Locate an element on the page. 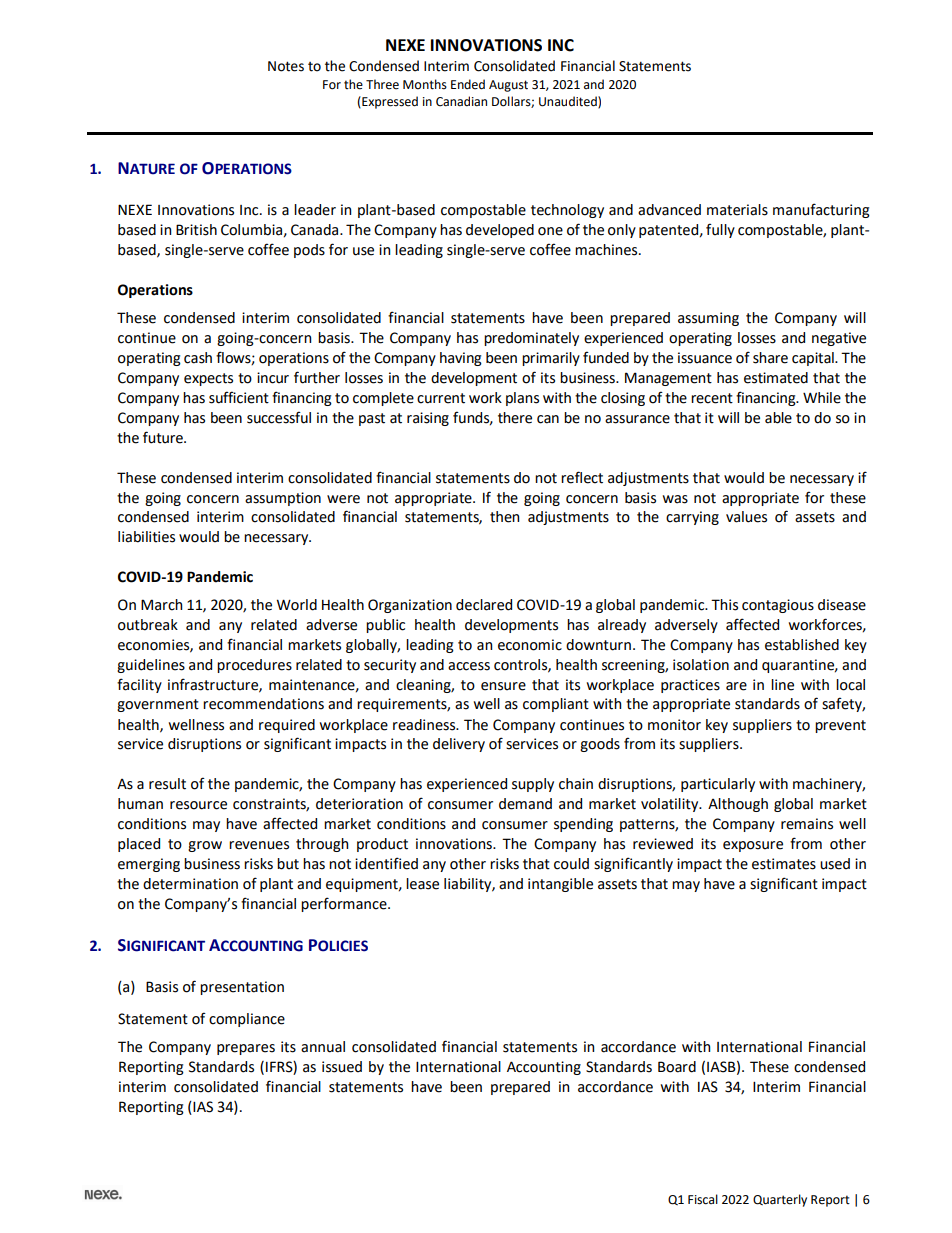 This document has height=1233, width=952. materials is located at coordinates (737, 210).
